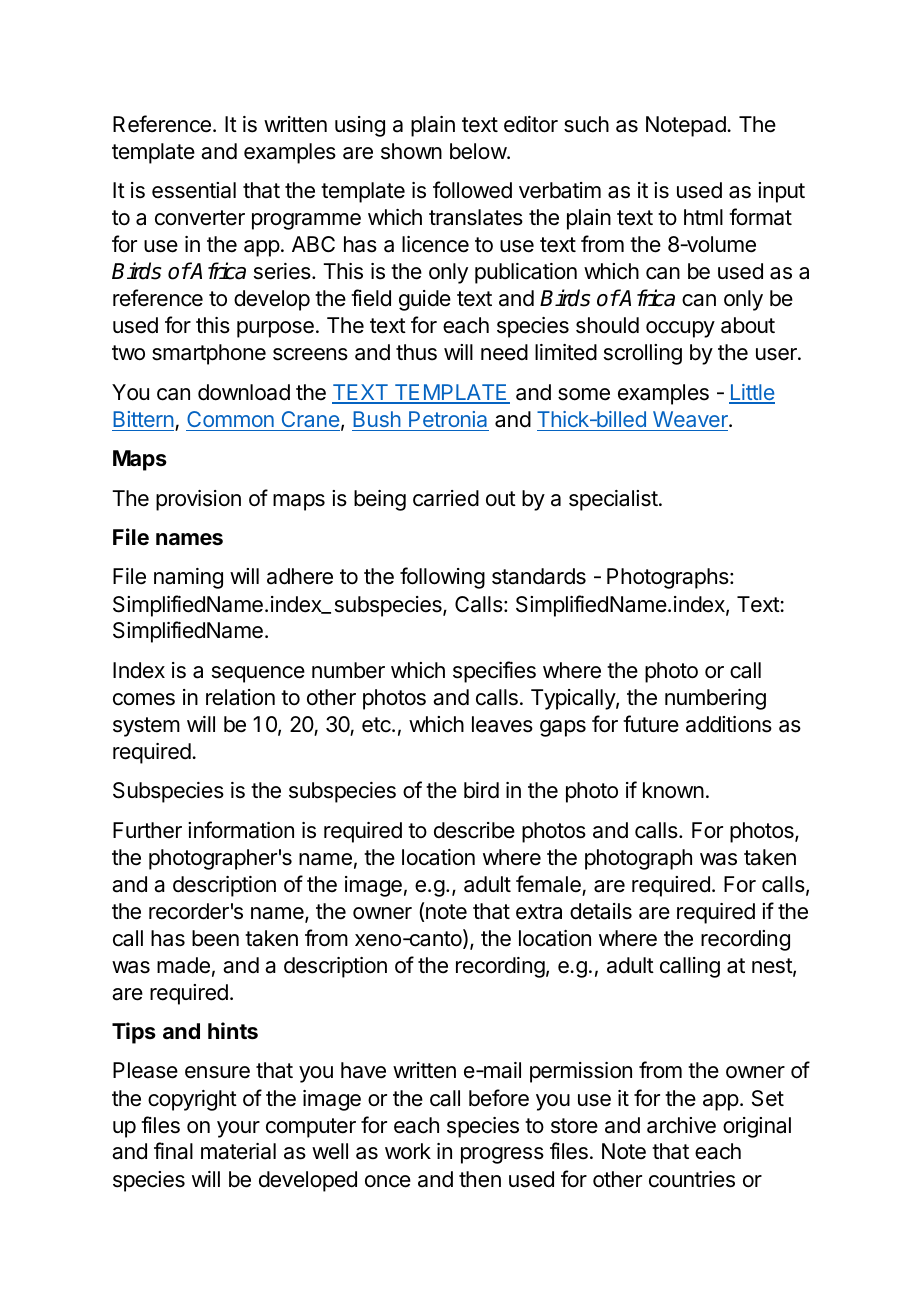 The image size is (924, 1308). I want to click on been, so click(215, 938).
